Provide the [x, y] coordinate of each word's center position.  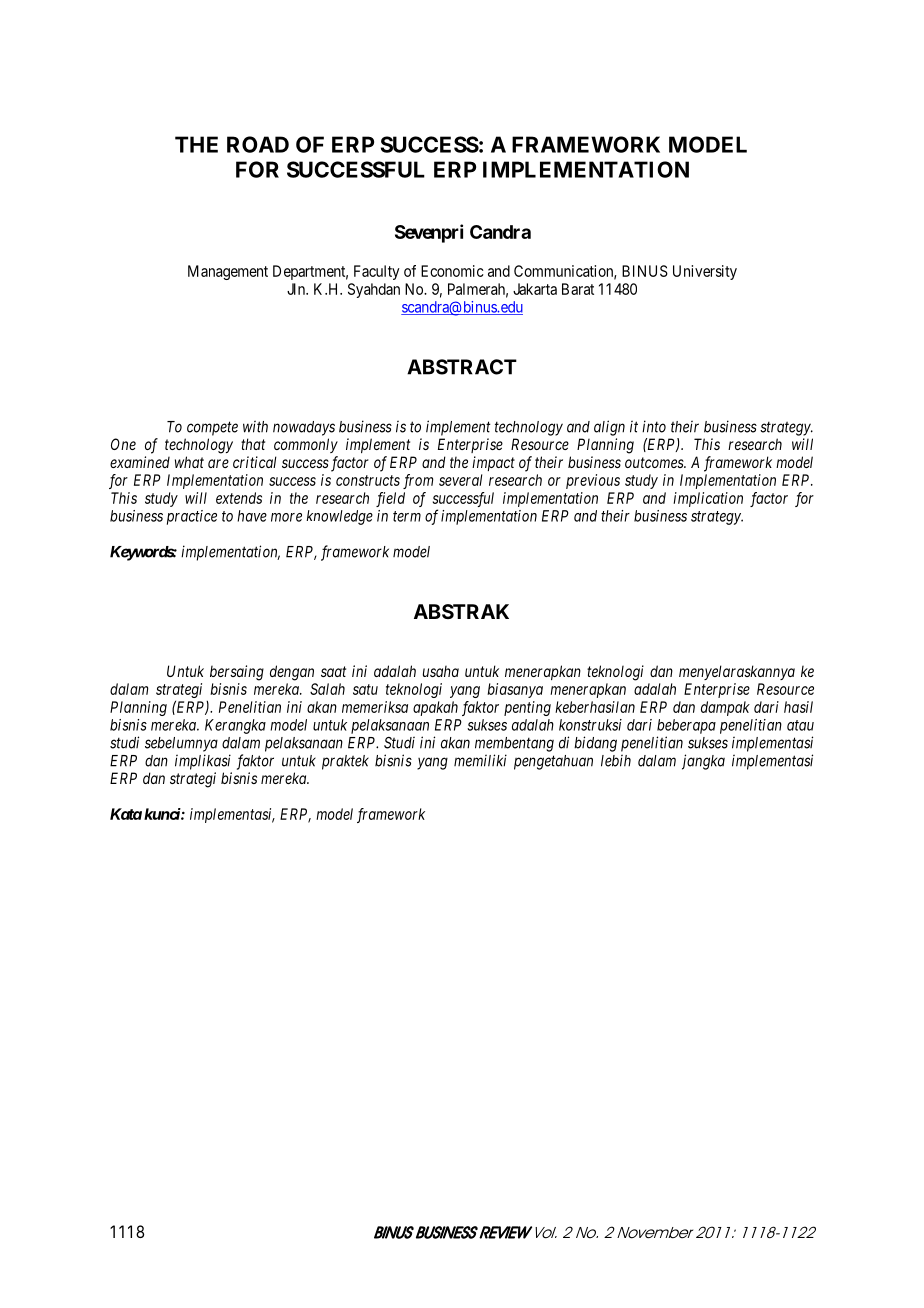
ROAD [258, 144]
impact [493, 463]
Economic [452, 271]
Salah [327, 689]
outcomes [655, 462]
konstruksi [590, 725]
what [189, 462]
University [705, 272]
